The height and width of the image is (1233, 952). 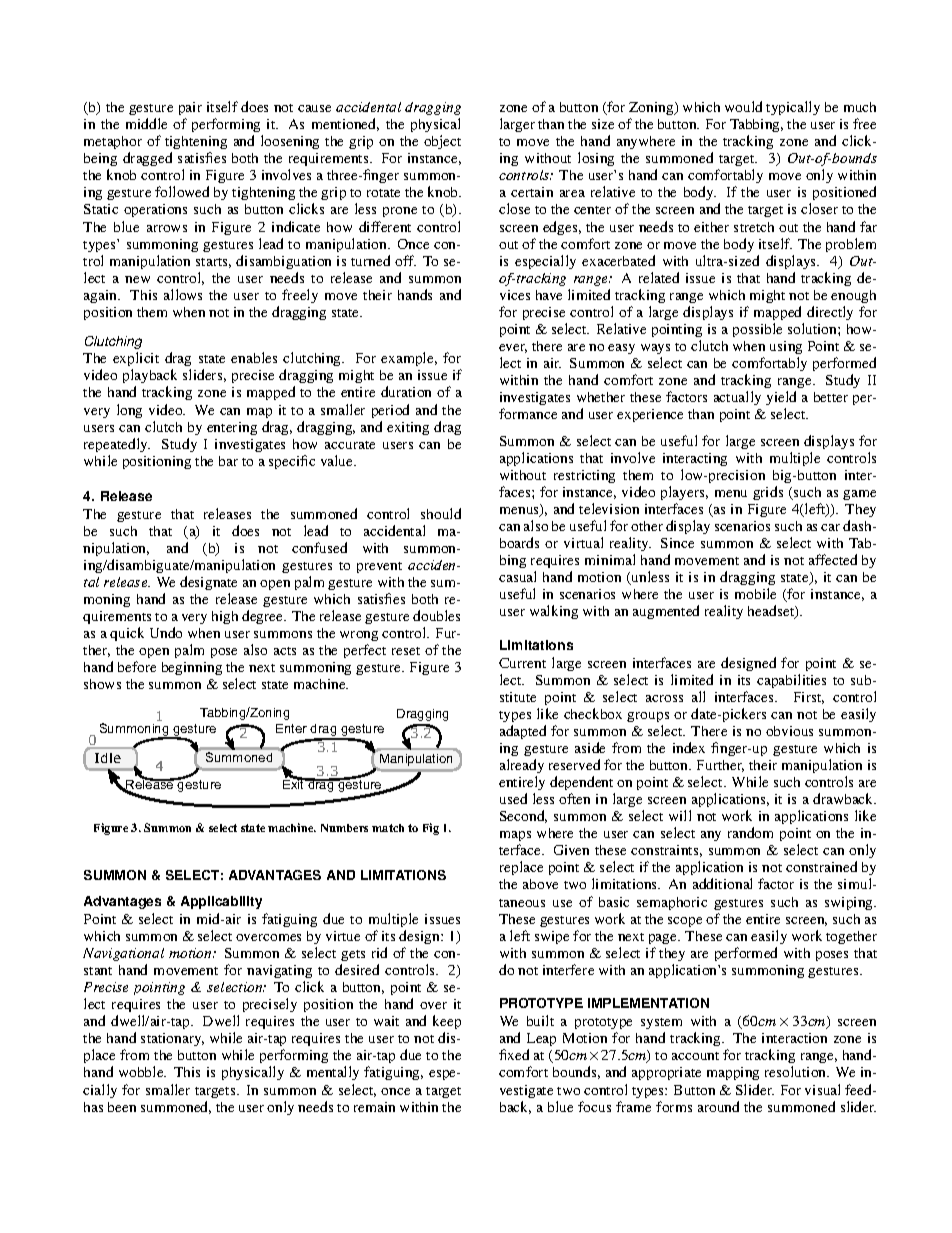 I want to click on wobble, so click(x=142, y=1071).
